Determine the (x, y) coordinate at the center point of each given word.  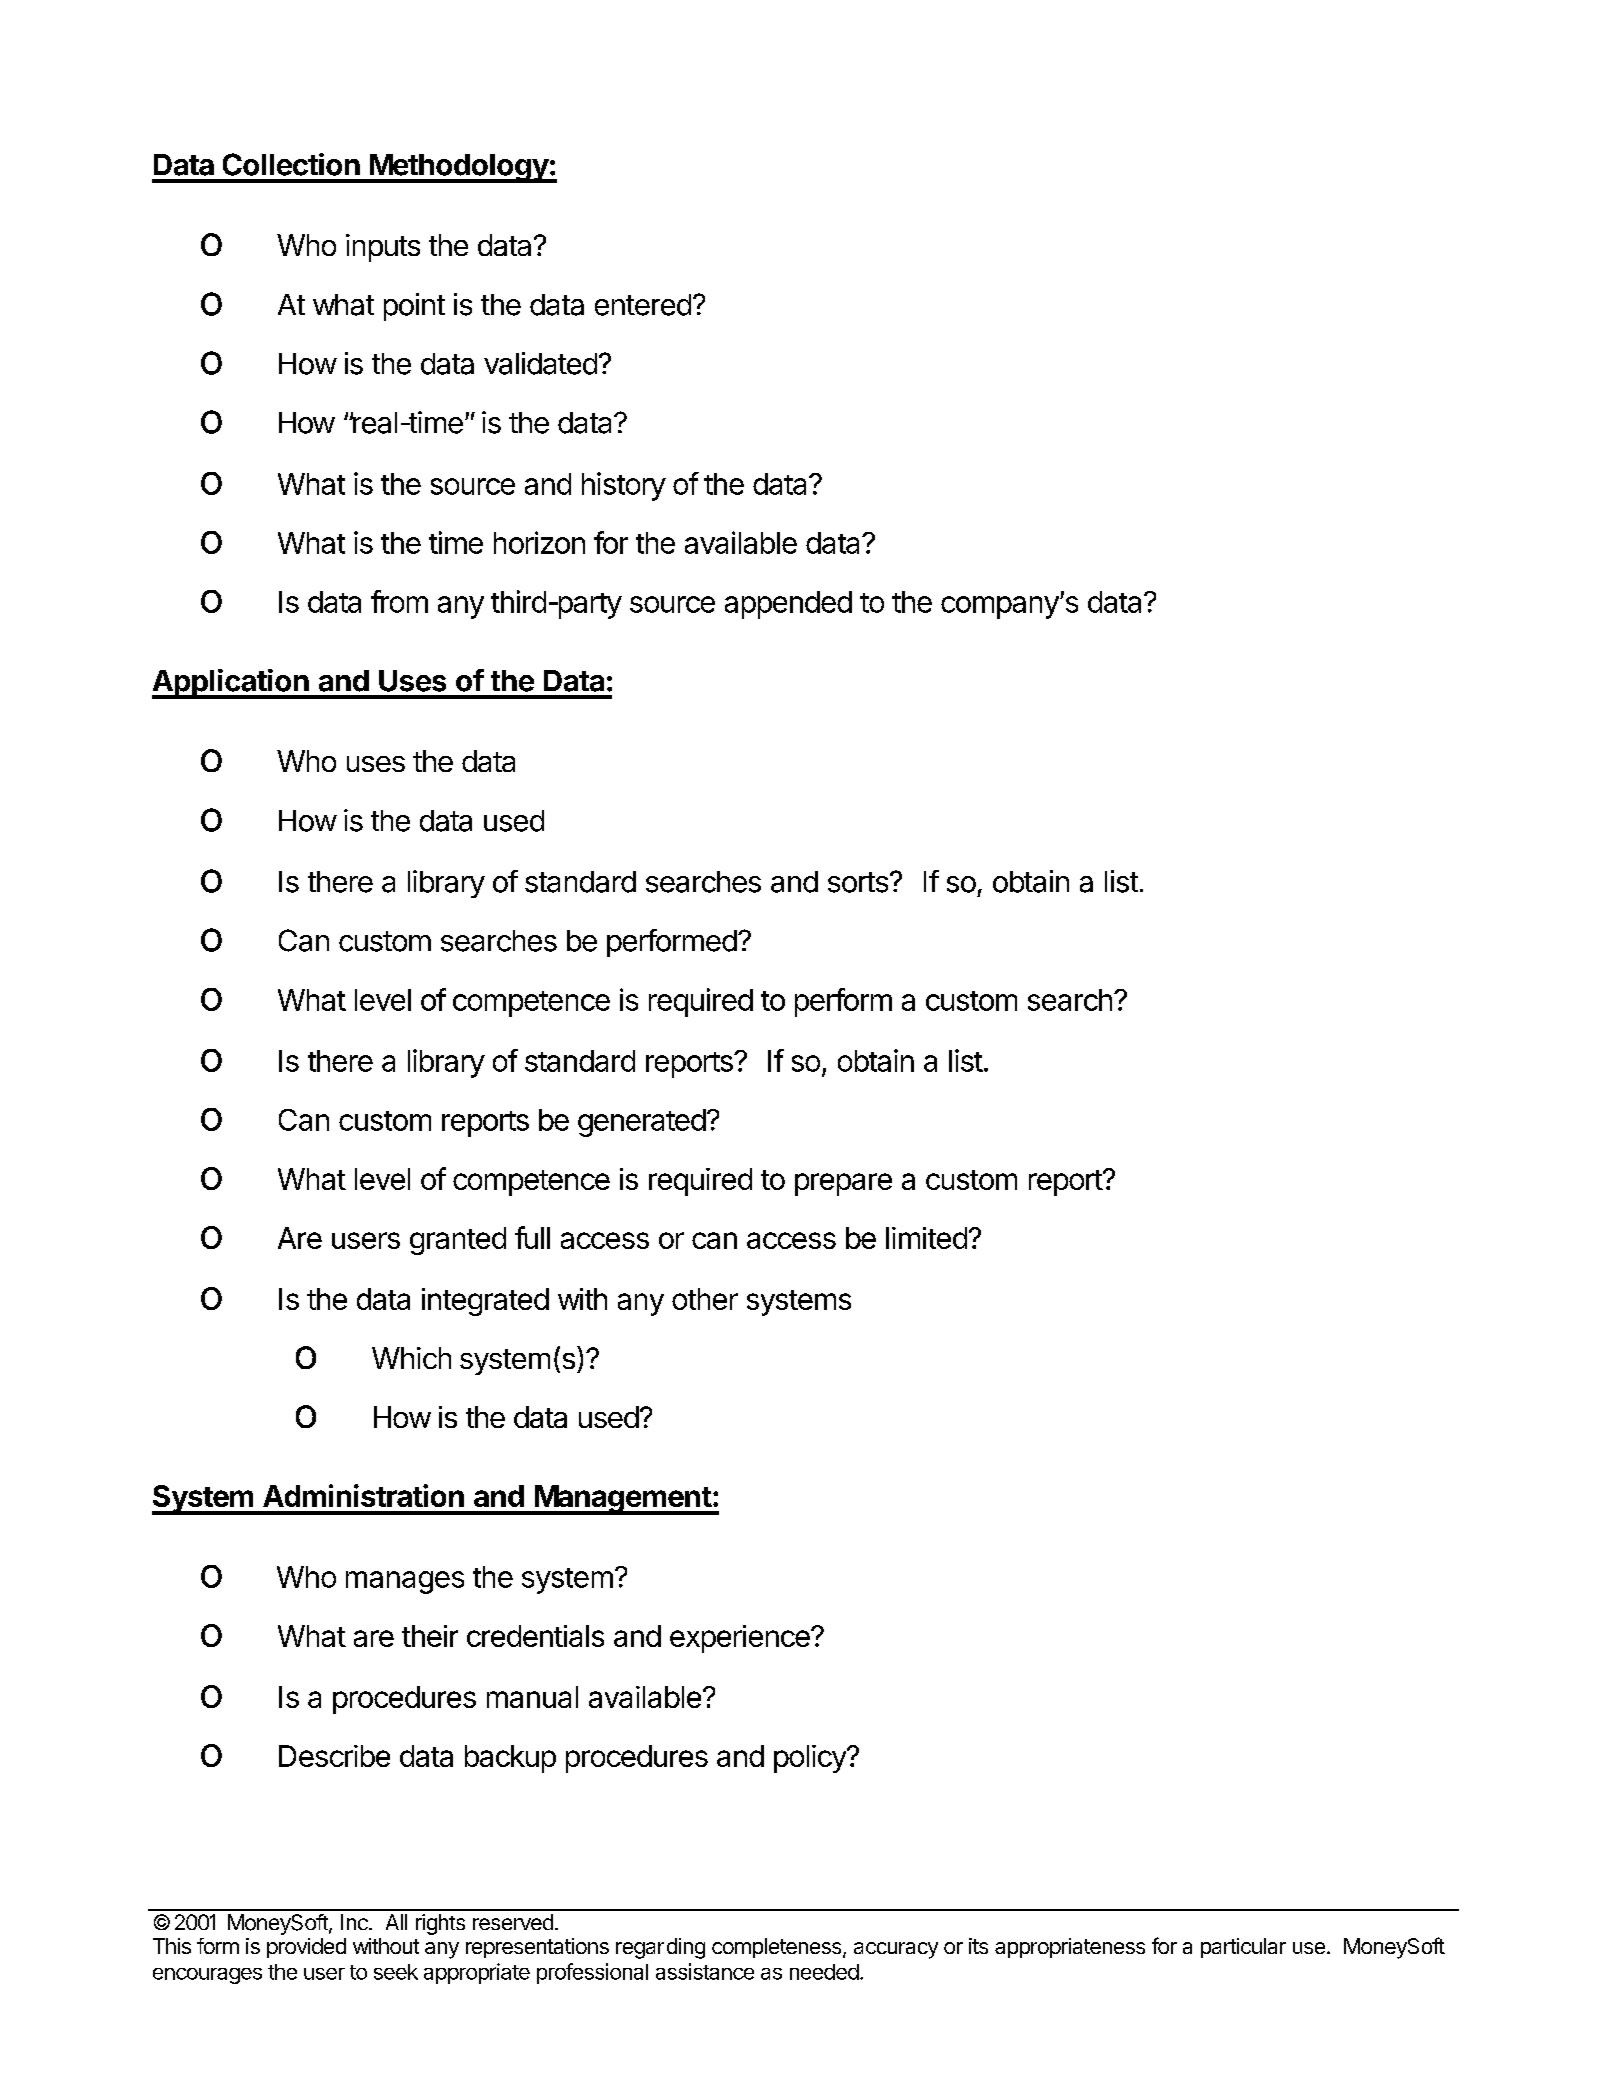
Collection (291, 164)
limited (926, 1238)
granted (458, 1241)
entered (643, 305)
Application (231, 684)
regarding (660, 1948)
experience (741, 1639)
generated (642, 1123)
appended (788, 605)
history (624, 486)
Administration (363, 1495)
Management (623, 1500)
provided (306, 1948)
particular (1243, 1948)
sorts (858, 882)
